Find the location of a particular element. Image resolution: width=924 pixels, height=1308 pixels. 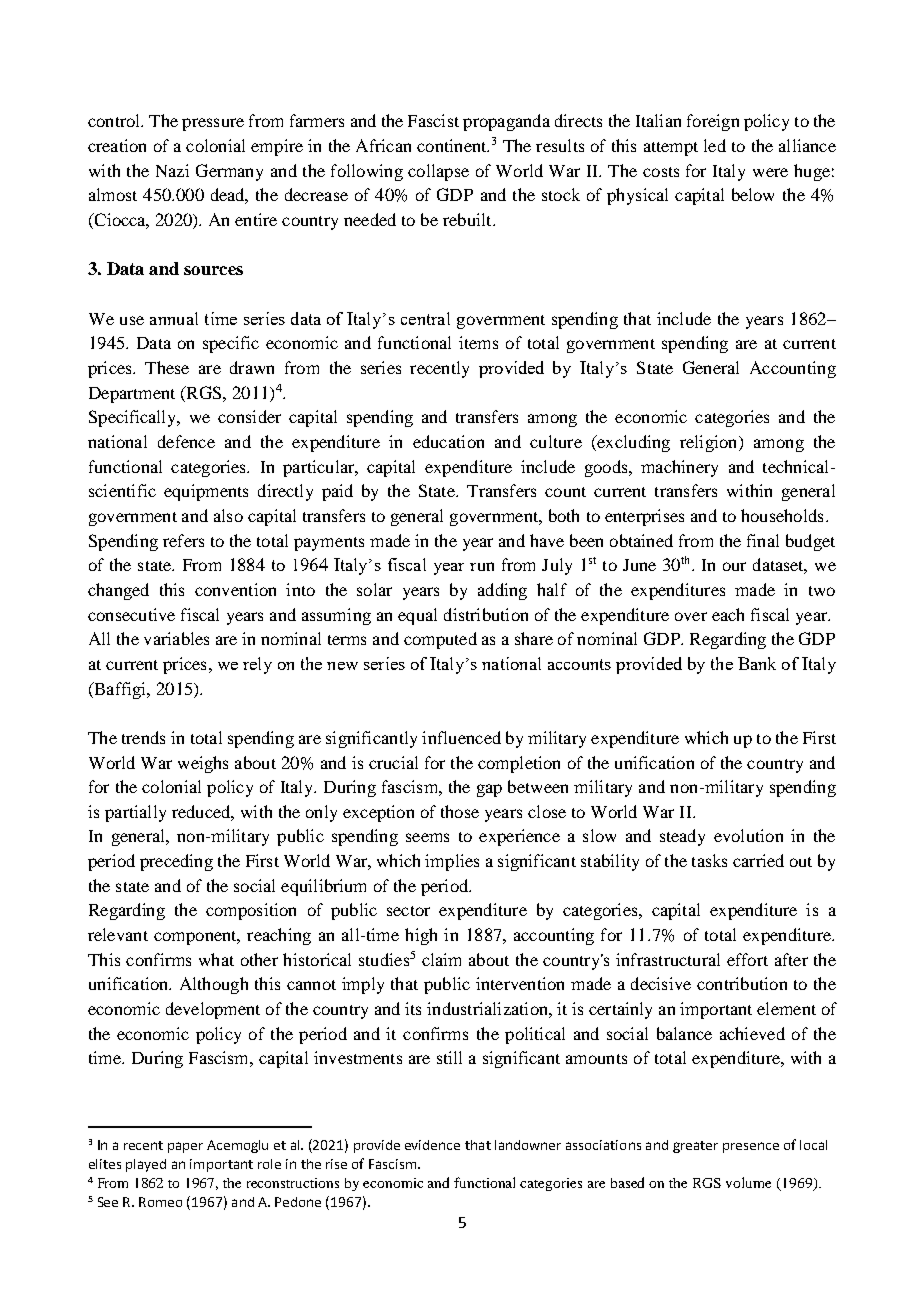

computed is located at coordinates (440, 640).
